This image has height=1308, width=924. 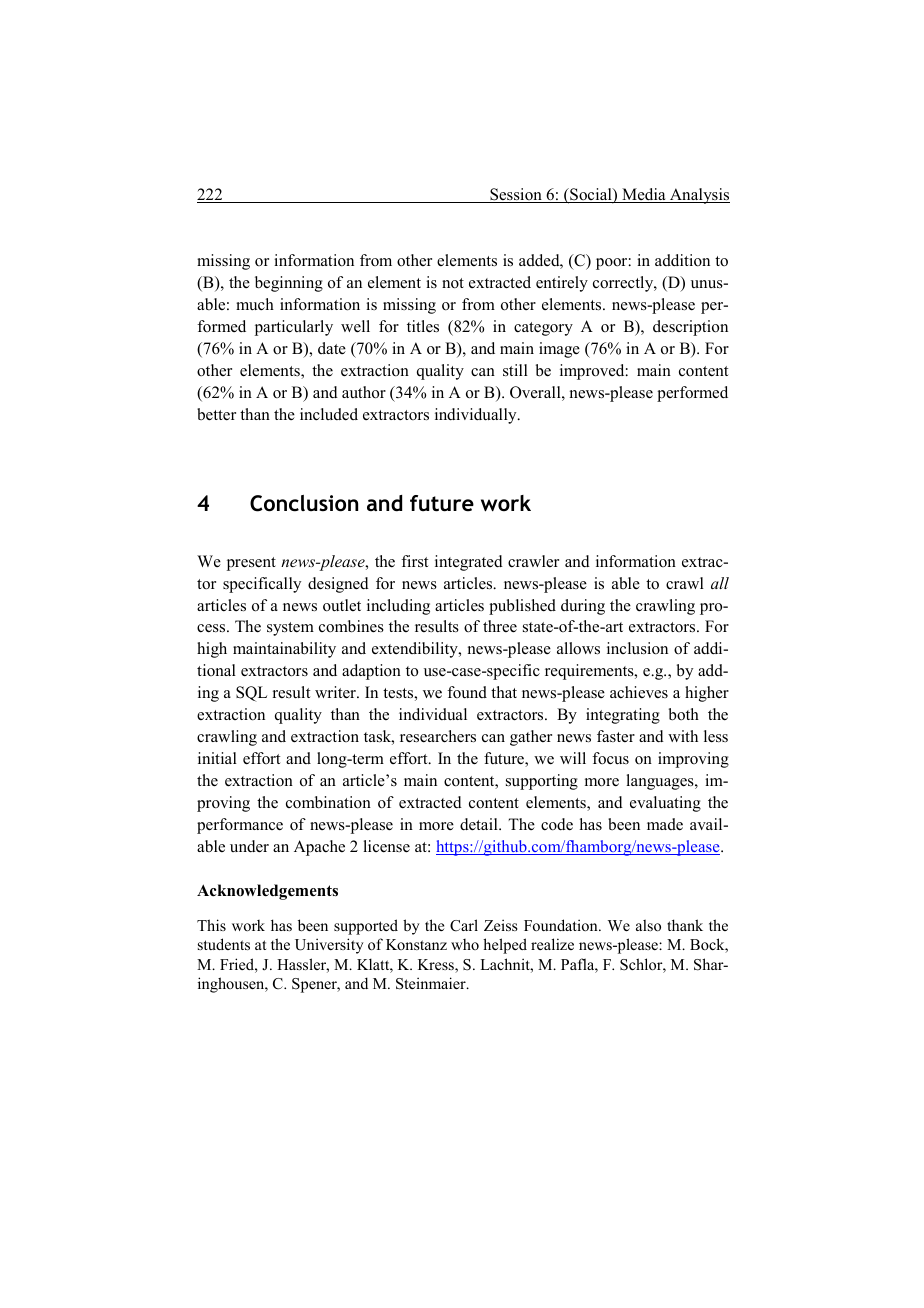 I want to click on Session, so click(x=516, y=195).
